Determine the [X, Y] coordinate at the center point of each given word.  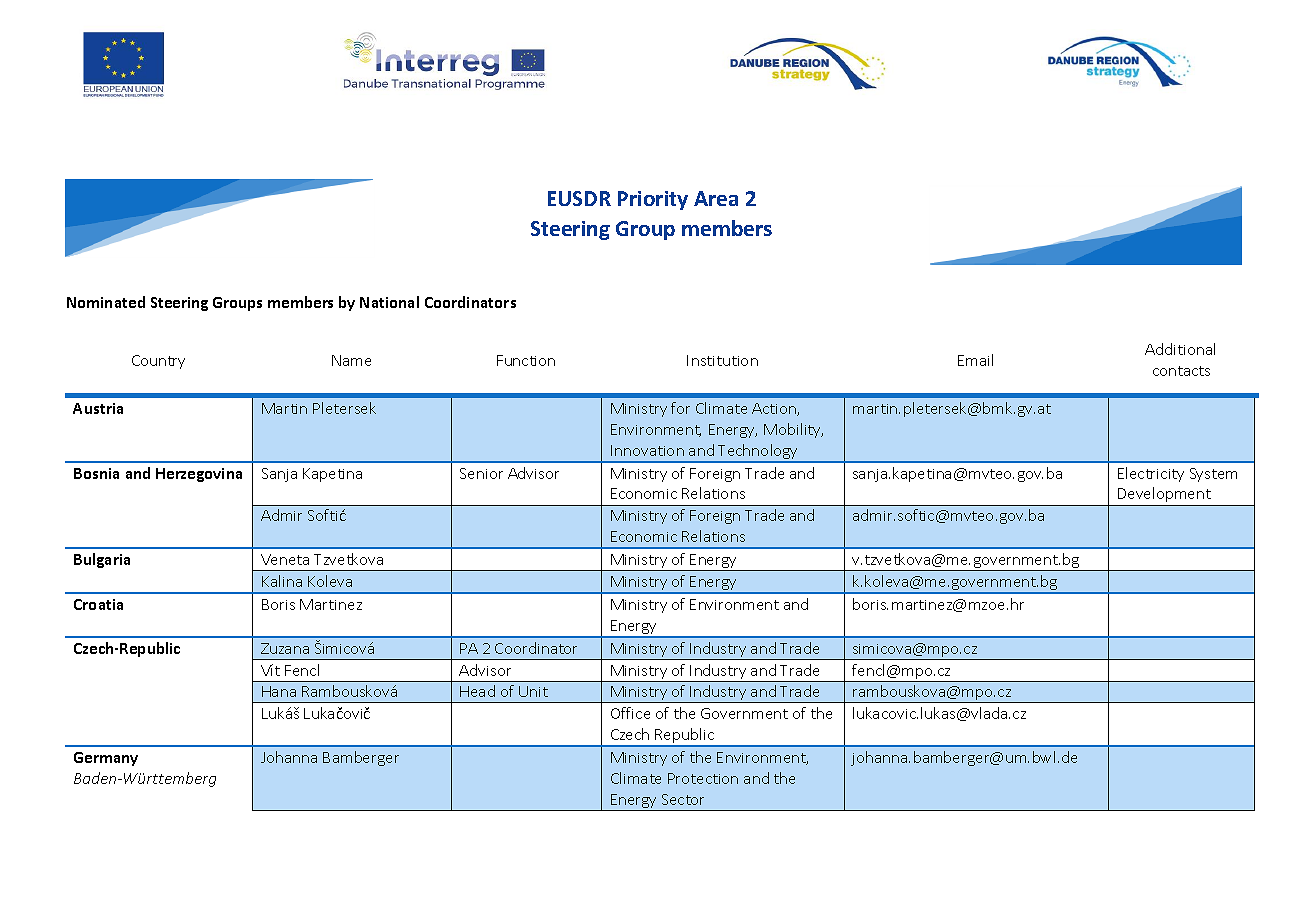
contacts [1181, 371]
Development [1164, 494]
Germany [106, 759]
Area [716, 198]
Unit [533, 691]
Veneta [285, 559]
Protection [703, 778]
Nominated [106, 302]
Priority [653, 200]
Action [775, 409]
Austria [98, 408]
